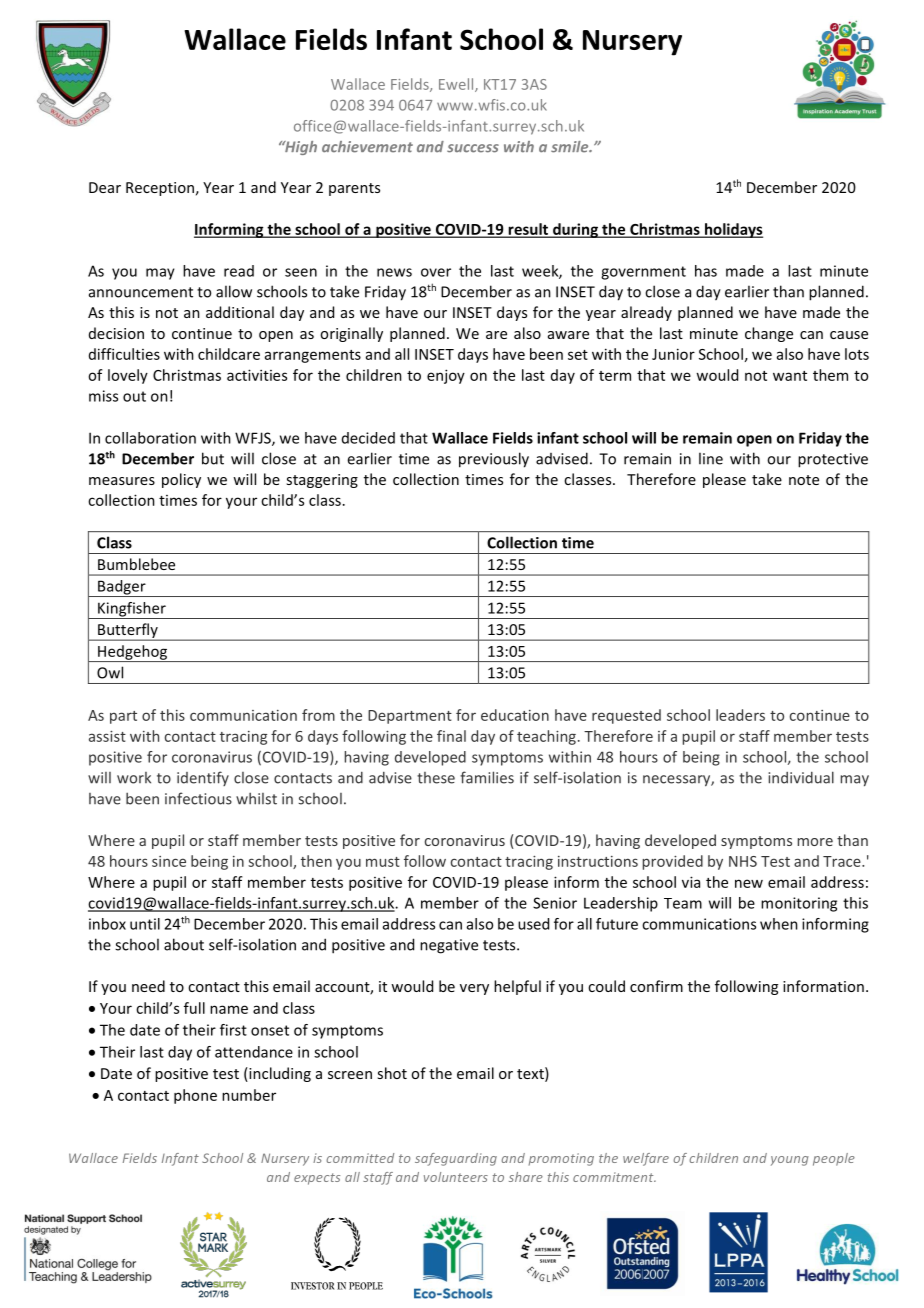 The height and width of the screenshot is (1308, 924). I want to click on families, so click(487, 777).
